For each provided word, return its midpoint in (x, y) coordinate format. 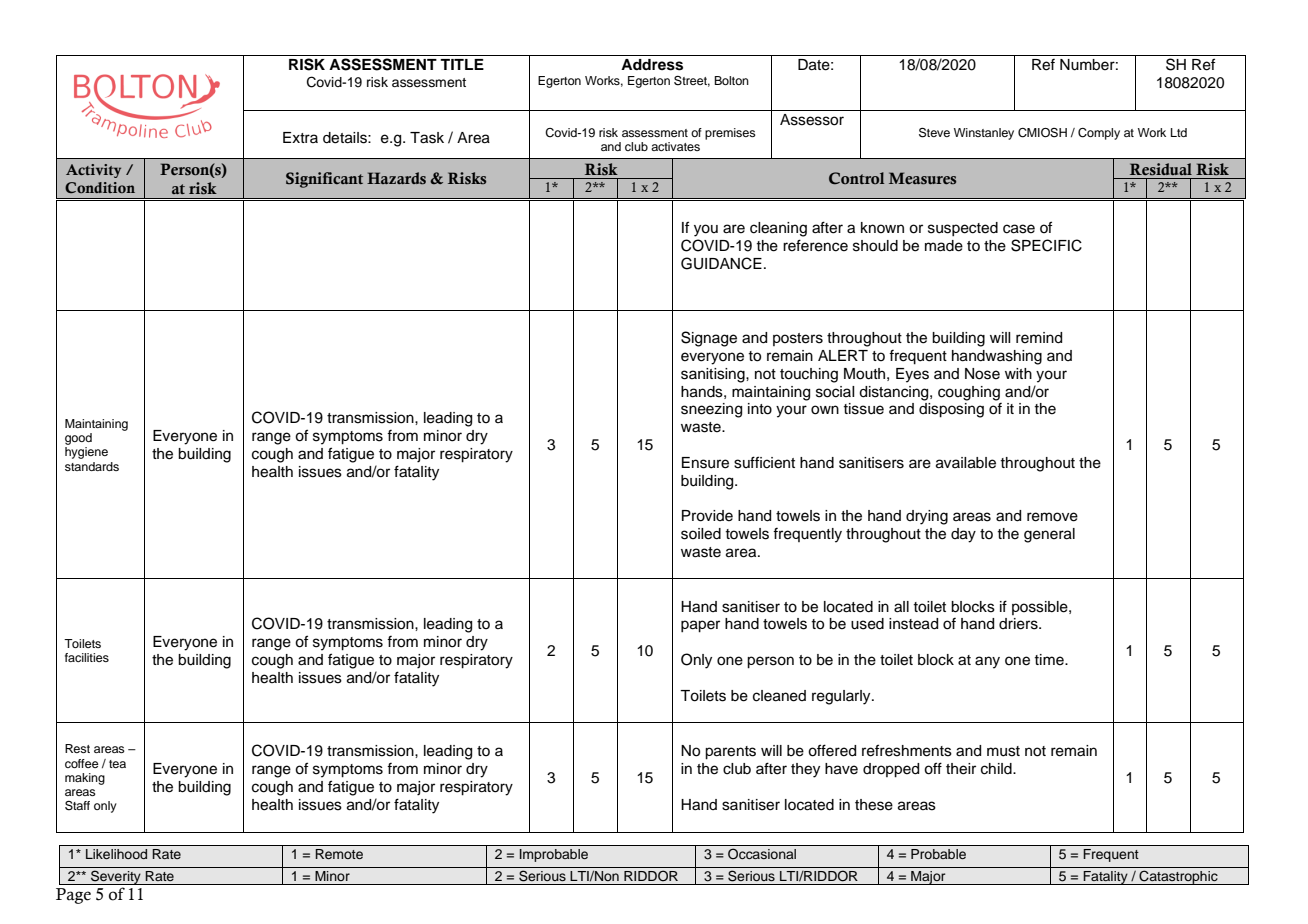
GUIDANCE (721, 263)
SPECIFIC (1046, 245)
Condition (100, 187)
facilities (87, 657)
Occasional (762, 854)
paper (700, 626)
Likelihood (116, 854)
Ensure (705, 463)
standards (92, 466)
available (966, 463)
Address (652, 65)
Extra (300, 137)
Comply (1099, 134)
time (1050, 660)
